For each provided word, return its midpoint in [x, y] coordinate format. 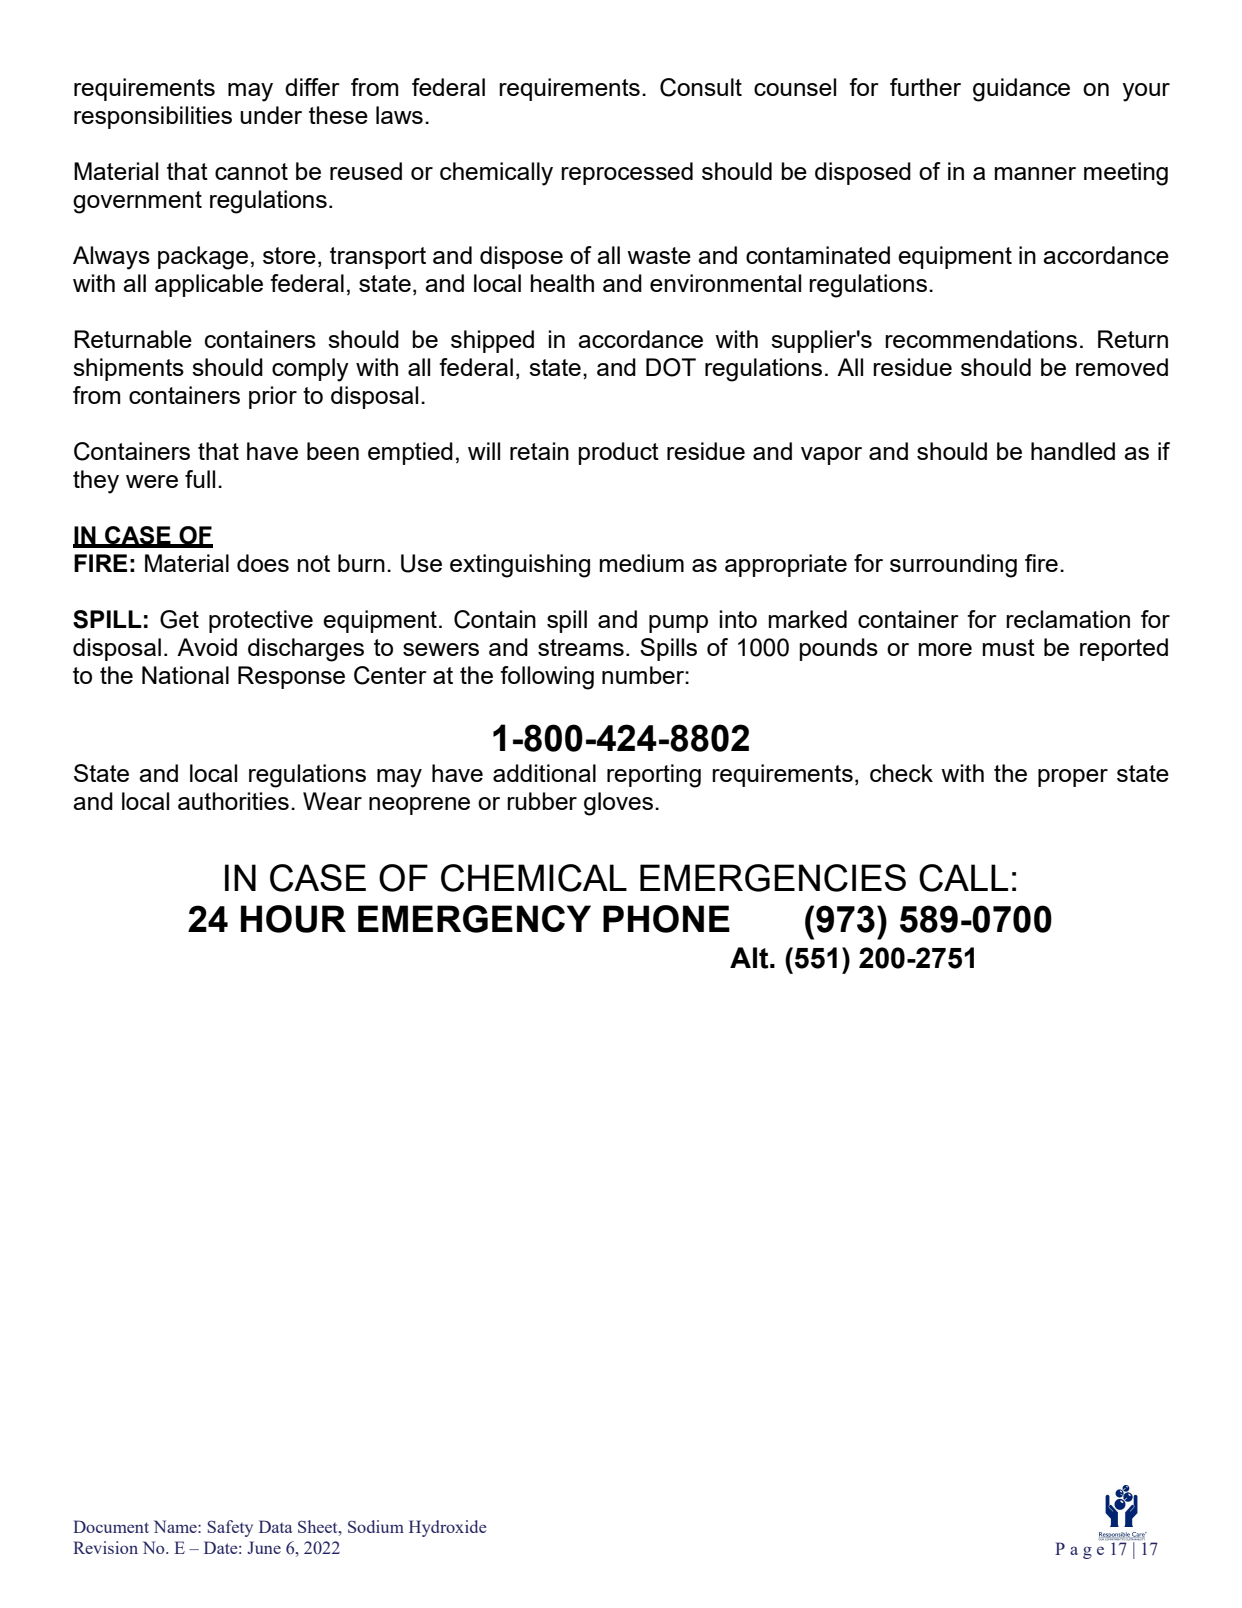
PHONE [666, 919]
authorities [233, 801]
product [619, 453]
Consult [701, 87]
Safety [230, 1528]
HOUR [293, 919]
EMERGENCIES [773, 878]
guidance [1021, 90]
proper [1073, 778]
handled [1073, 451]
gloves [618, 804]
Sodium [376, 1526]
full [200, 479]
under [271, 115]
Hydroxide [448, 1528]
